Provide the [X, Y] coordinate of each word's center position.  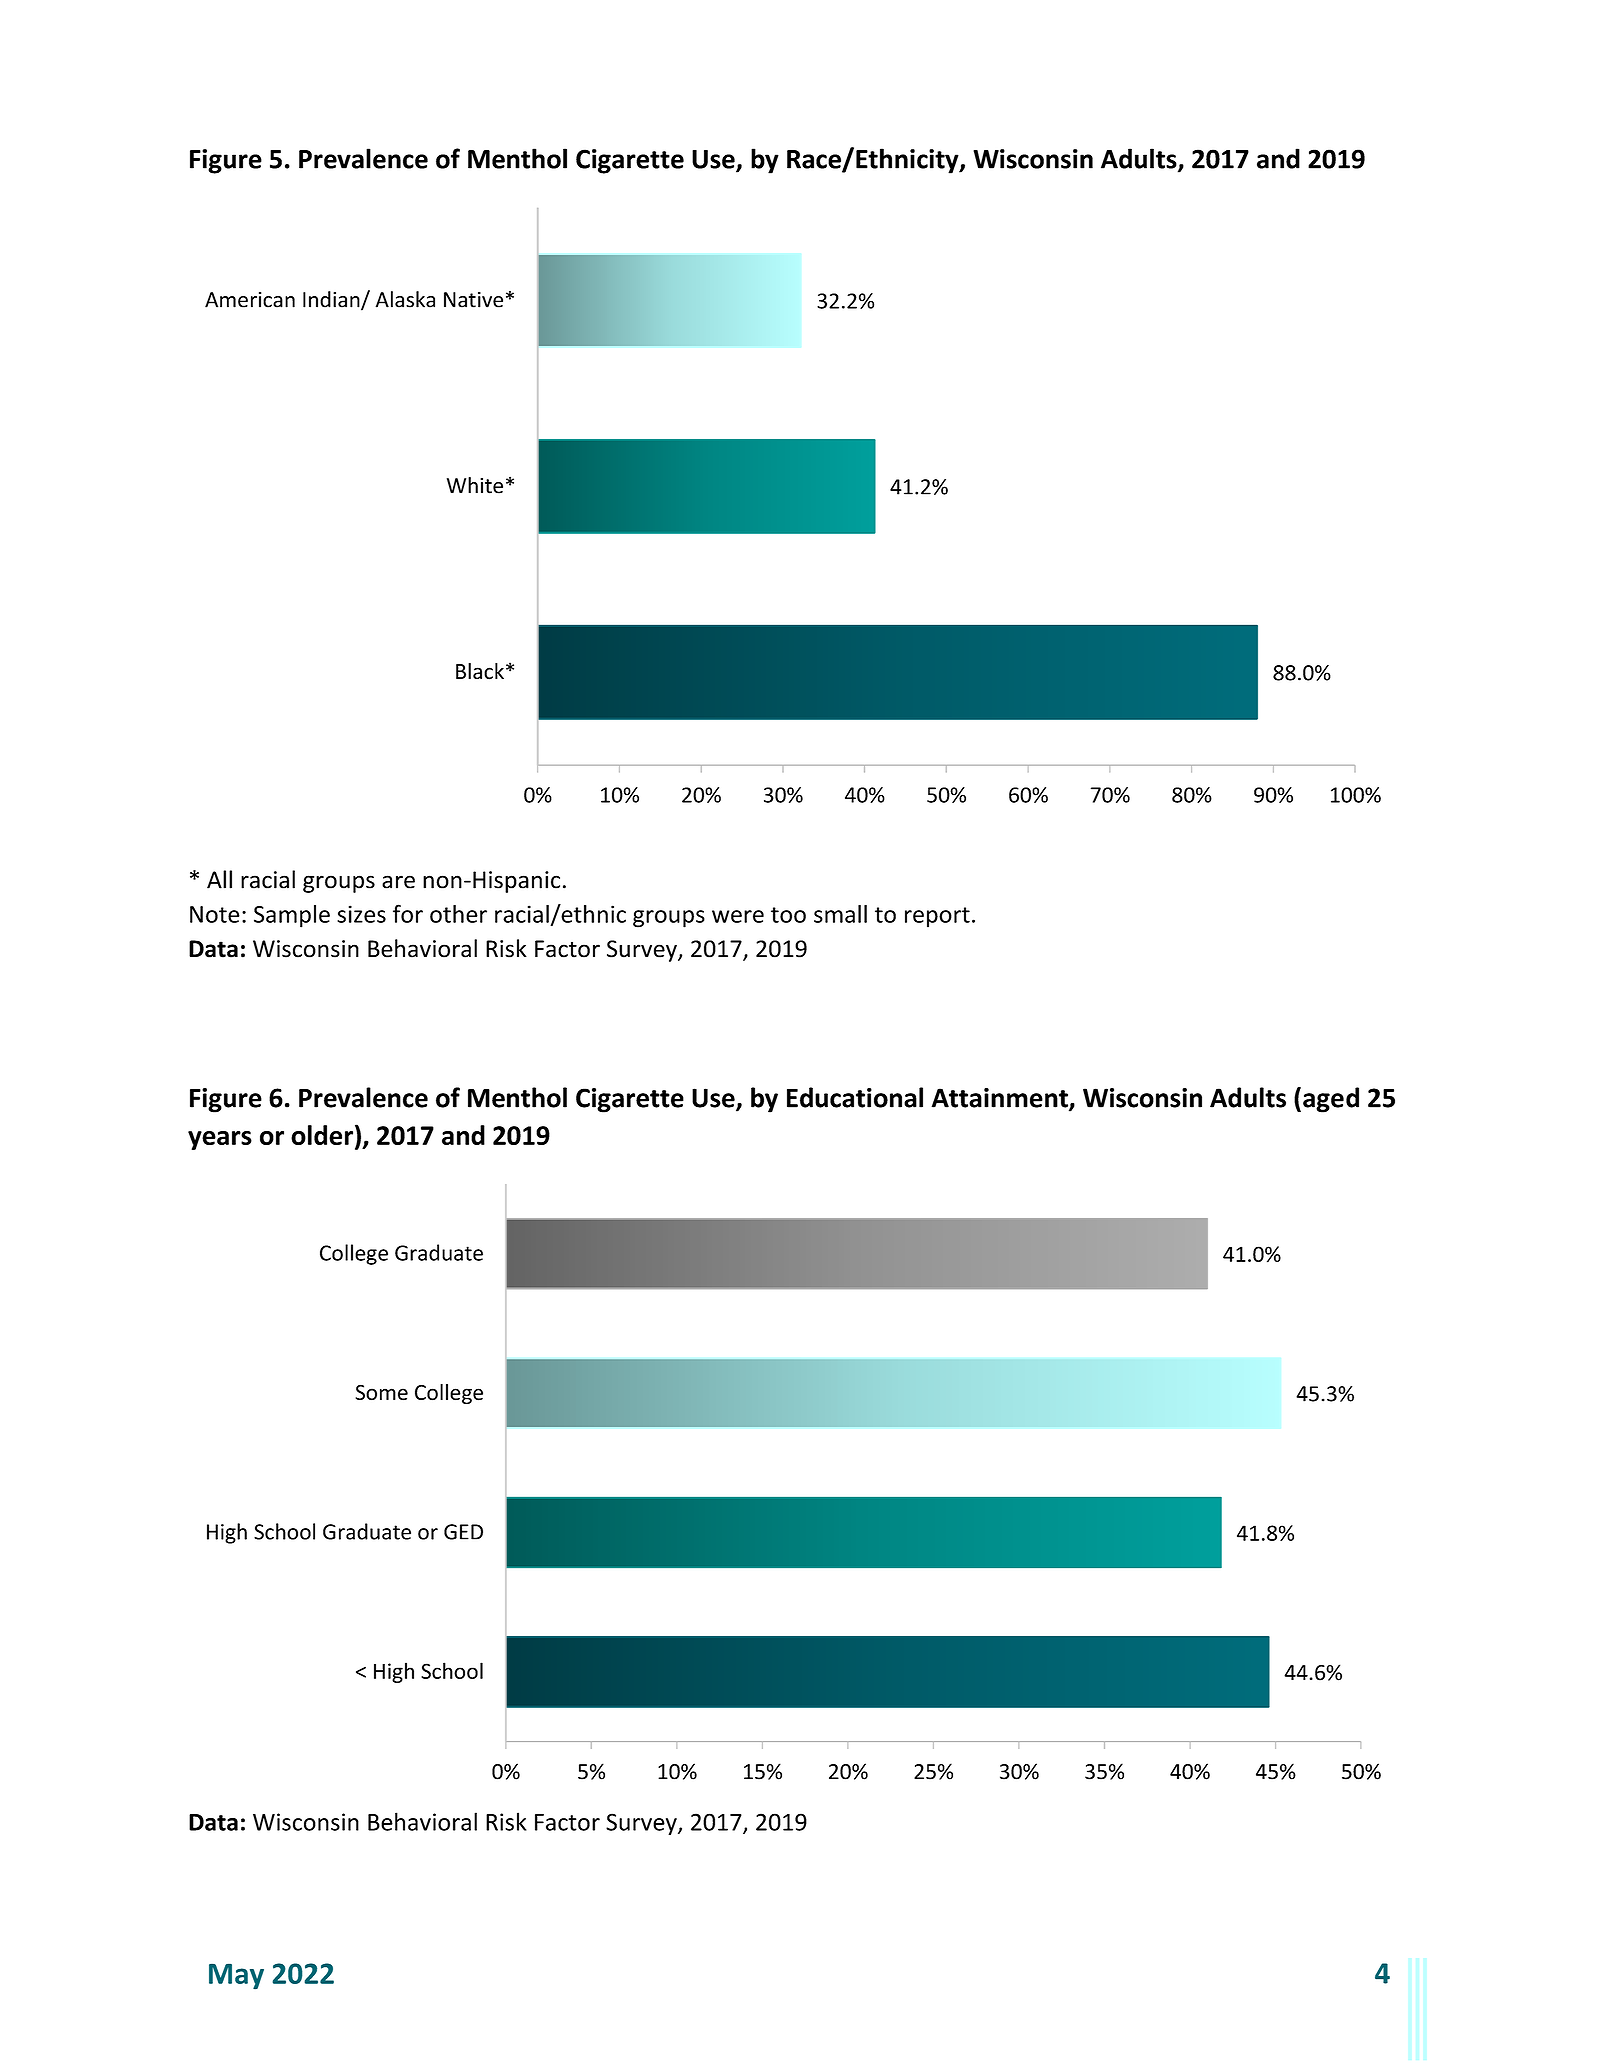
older [322, 1135]
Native [473, 300]
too [788, 915]
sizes [361, 914]
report [937, 917]
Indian [332, 300]
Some [382, 1392]
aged [1331, 1100]
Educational [855, 1097]
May [236, 1977]
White [475, 485]
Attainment [1000, 1099]
